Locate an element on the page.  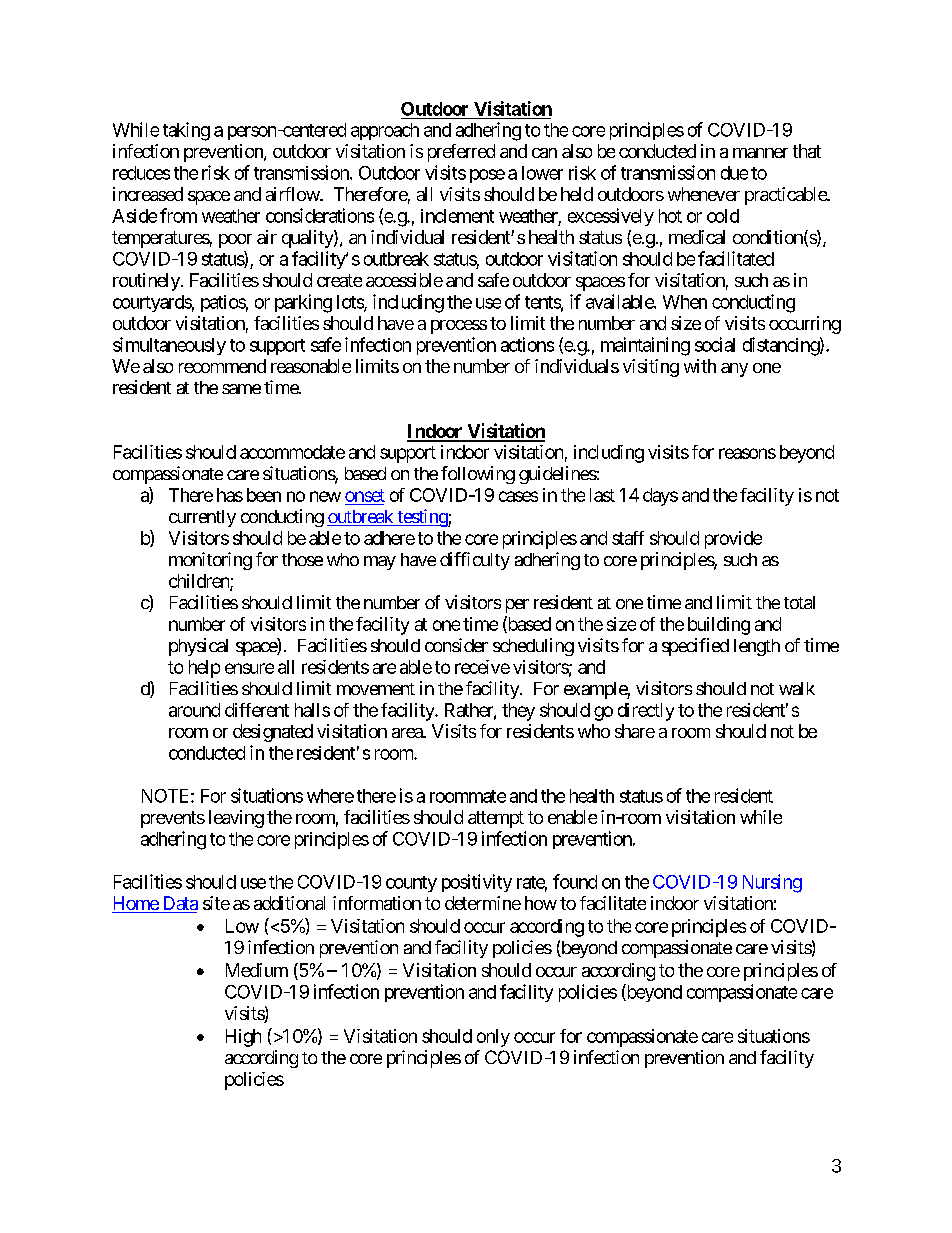
share is located at coordinates (635, 731).
